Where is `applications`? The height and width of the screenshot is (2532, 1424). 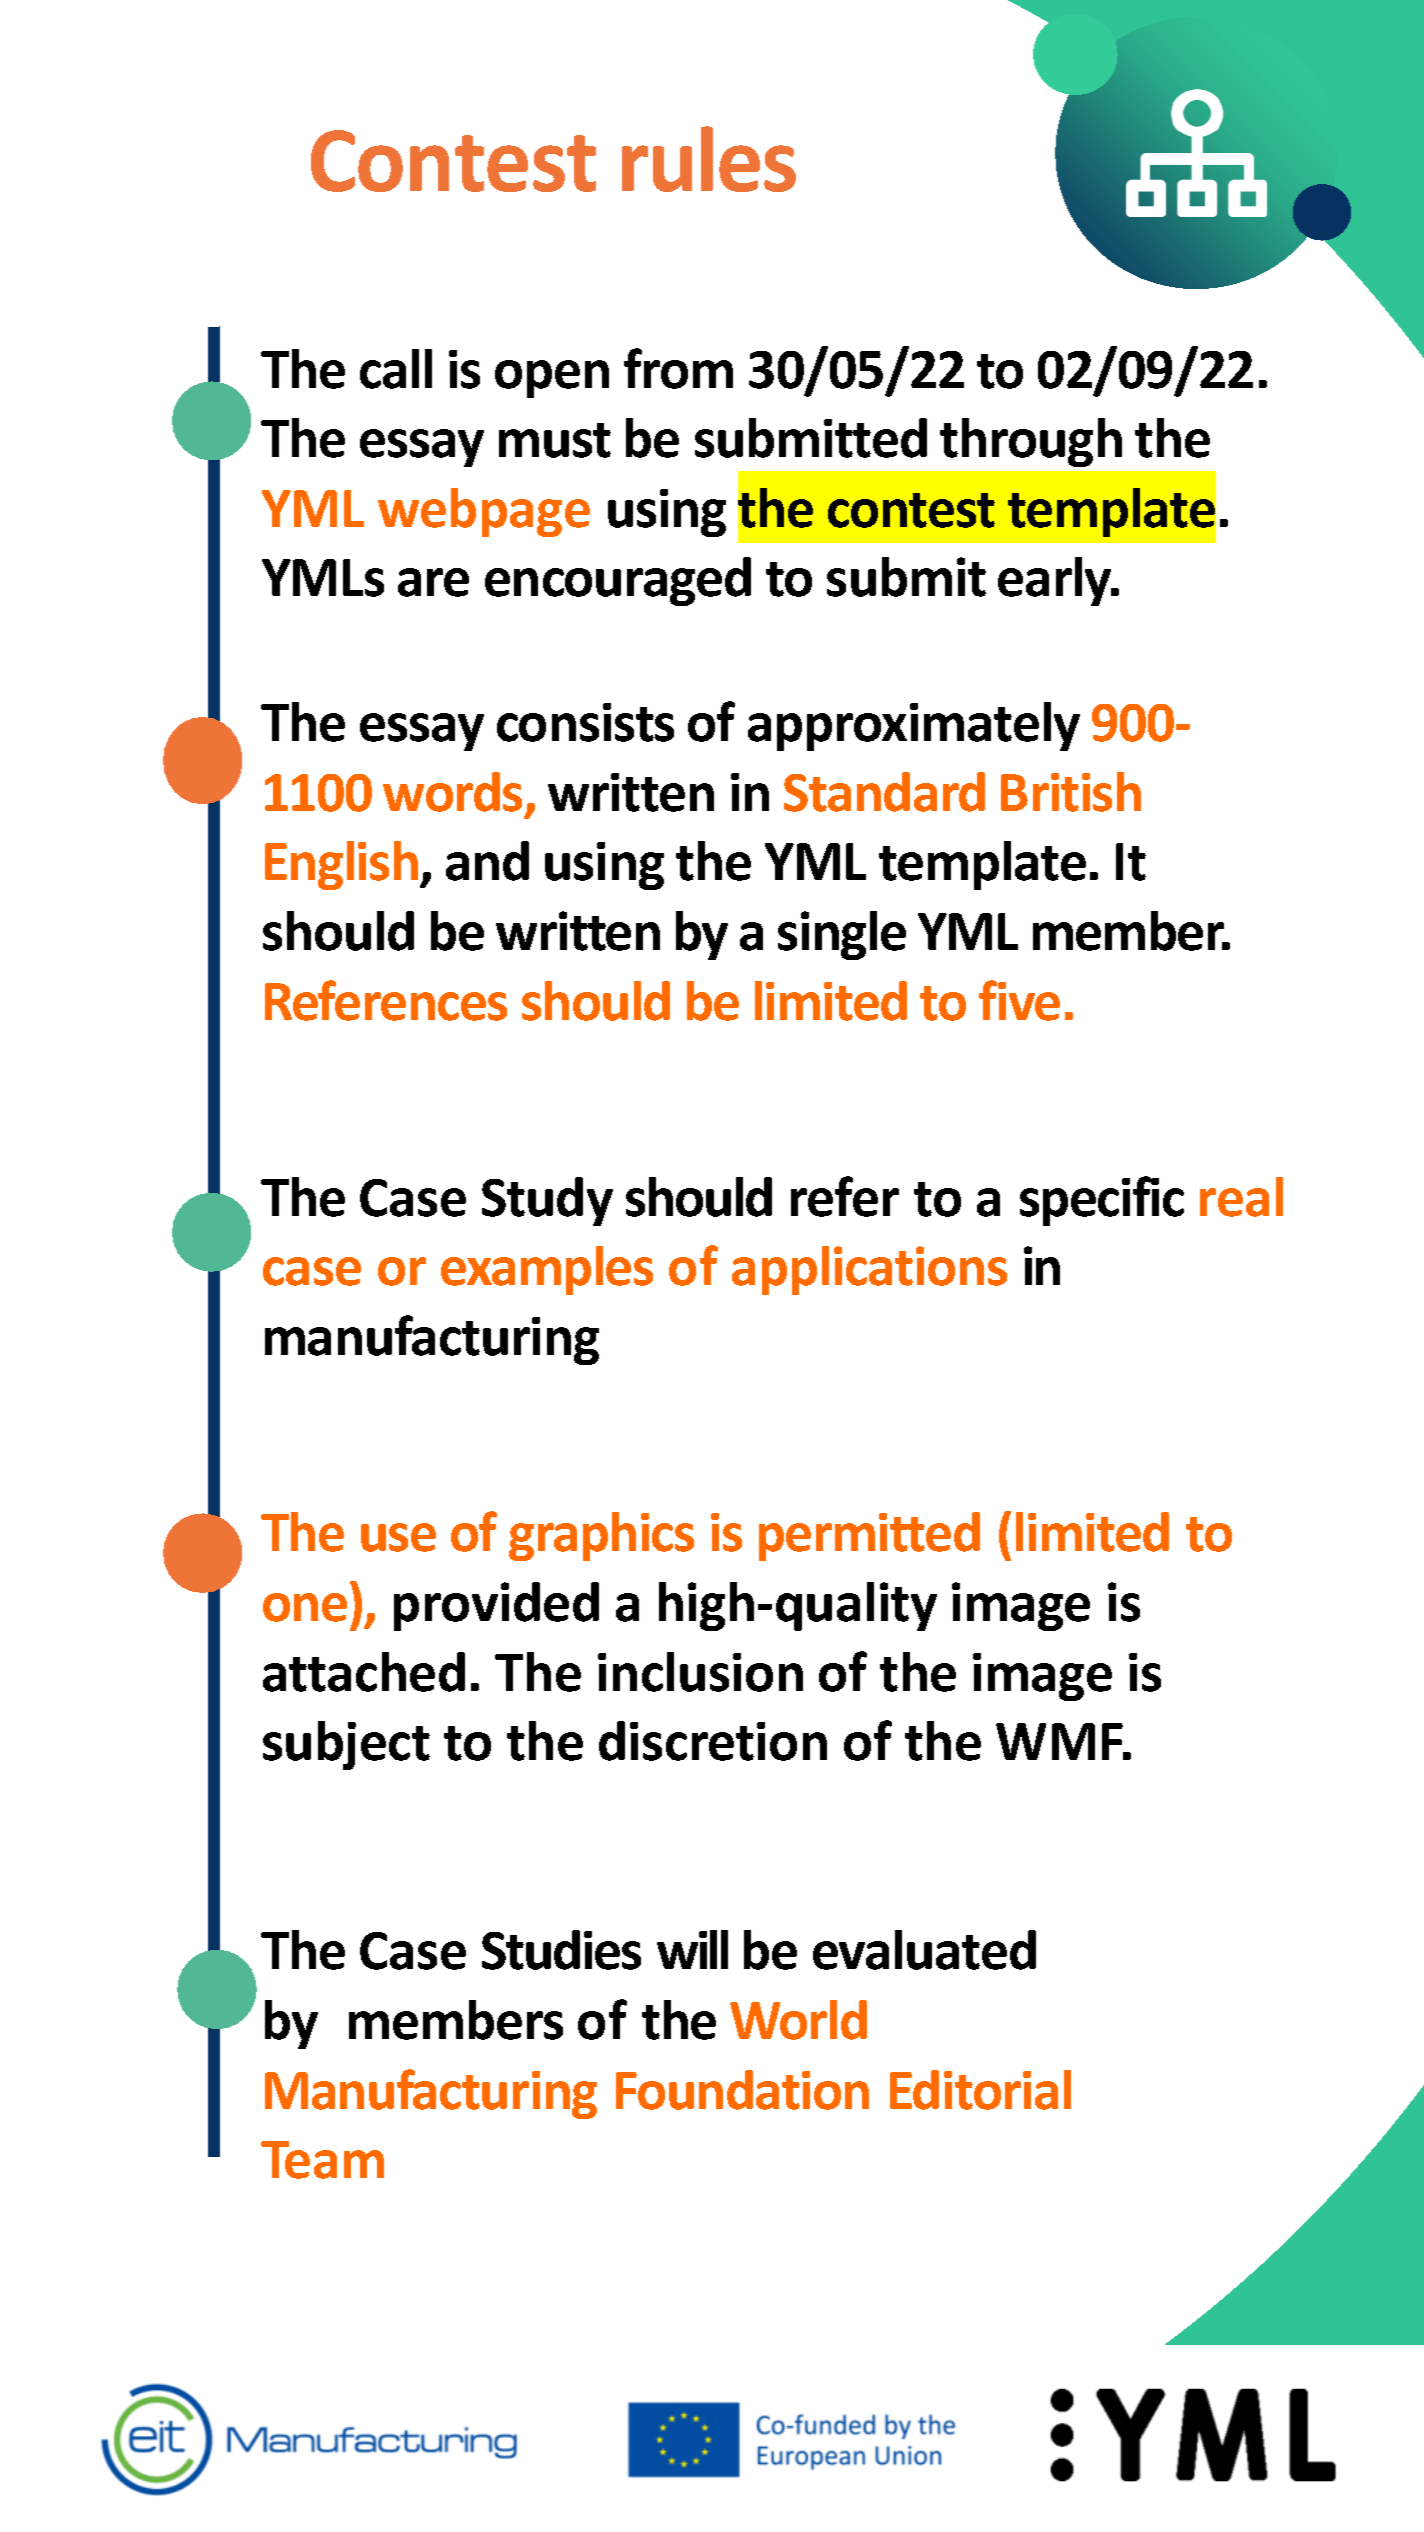 applications is located at coordinates (869, 1270).
